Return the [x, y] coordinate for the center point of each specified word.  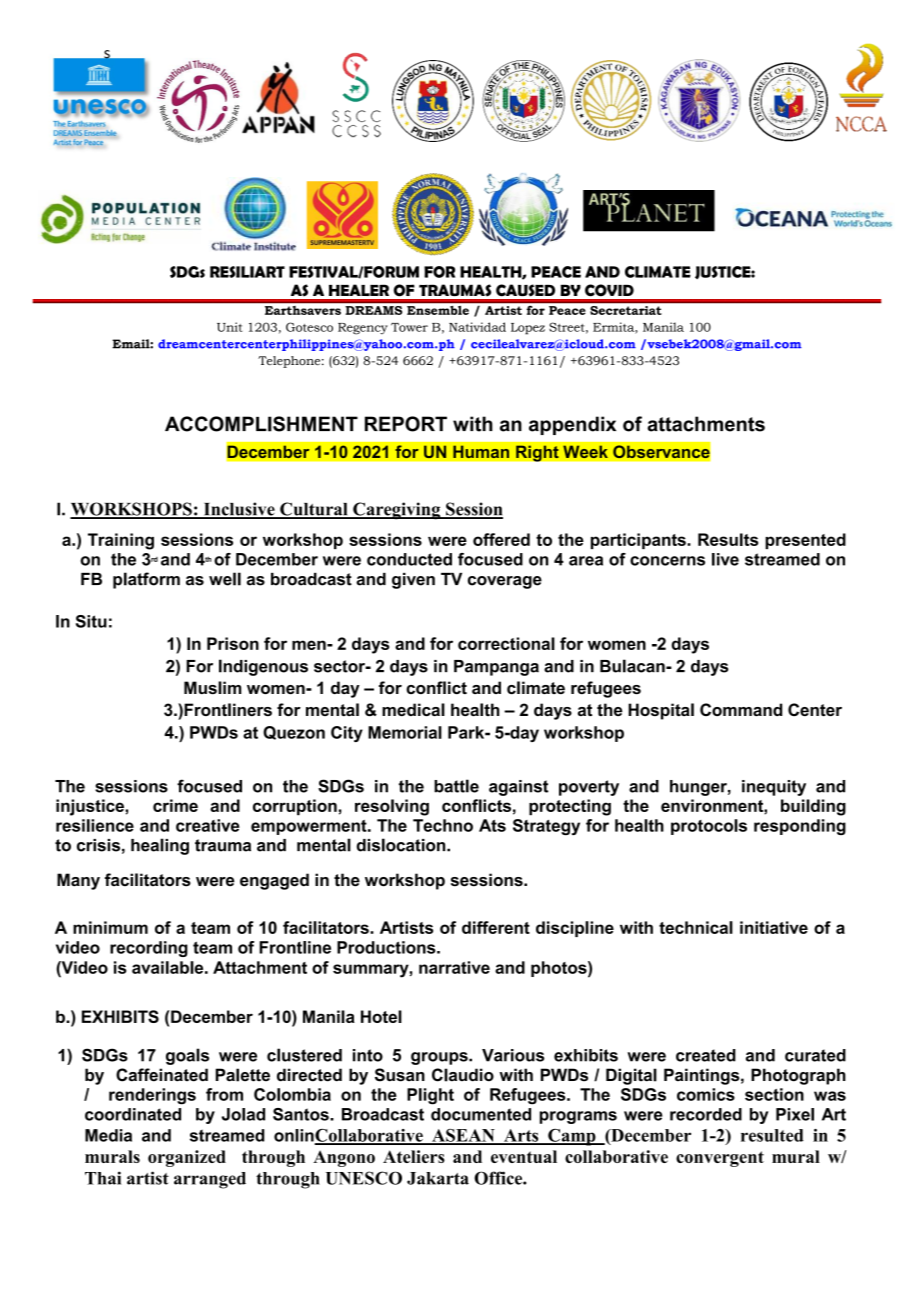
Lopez [528, 329]
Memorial [405, 732]
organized [187, 1158]
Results [728, 539]
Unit [229, 327]
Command [741, 709]
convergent [720, 1159]
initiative [774, 927]
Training [121, 541]
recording [149, 949]
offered [501, 539]
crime [175, 805]
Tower [409, 327]
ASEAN [463, 1136]
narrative [454, 967]
